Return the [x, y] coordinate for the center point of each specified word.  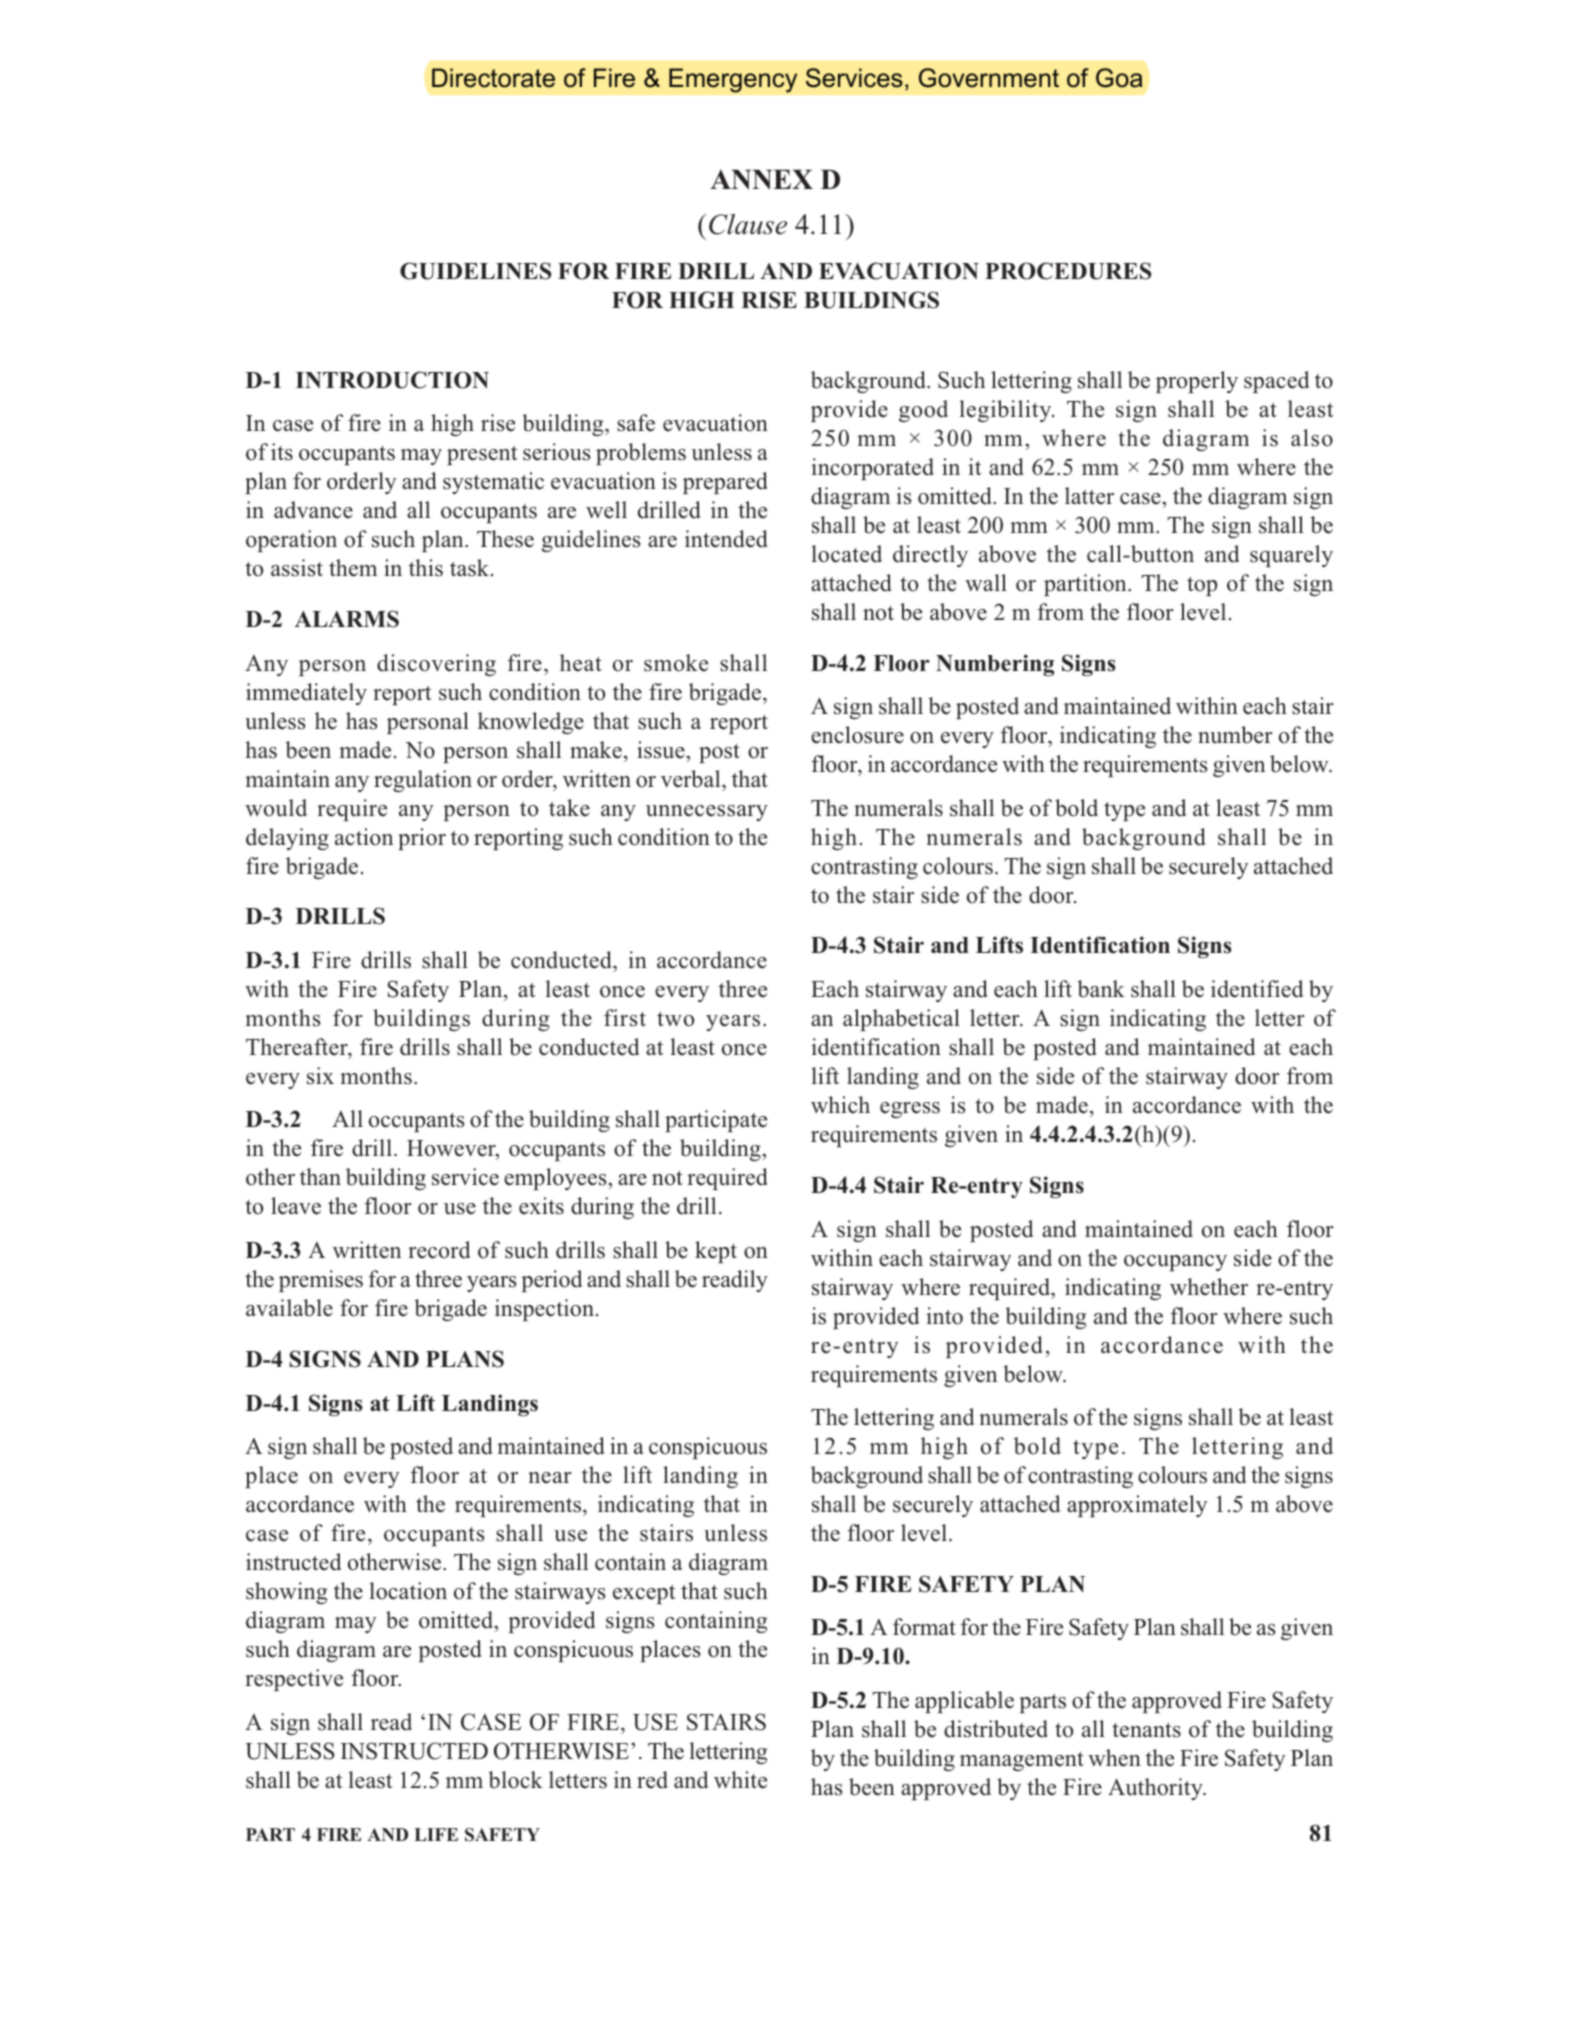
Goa [1119, 78]
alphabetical [901, 1020]
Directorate [493, 78]
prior [422, 839]
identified [1257, 989]
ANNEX [761, 179]
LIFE [436, 1834]
